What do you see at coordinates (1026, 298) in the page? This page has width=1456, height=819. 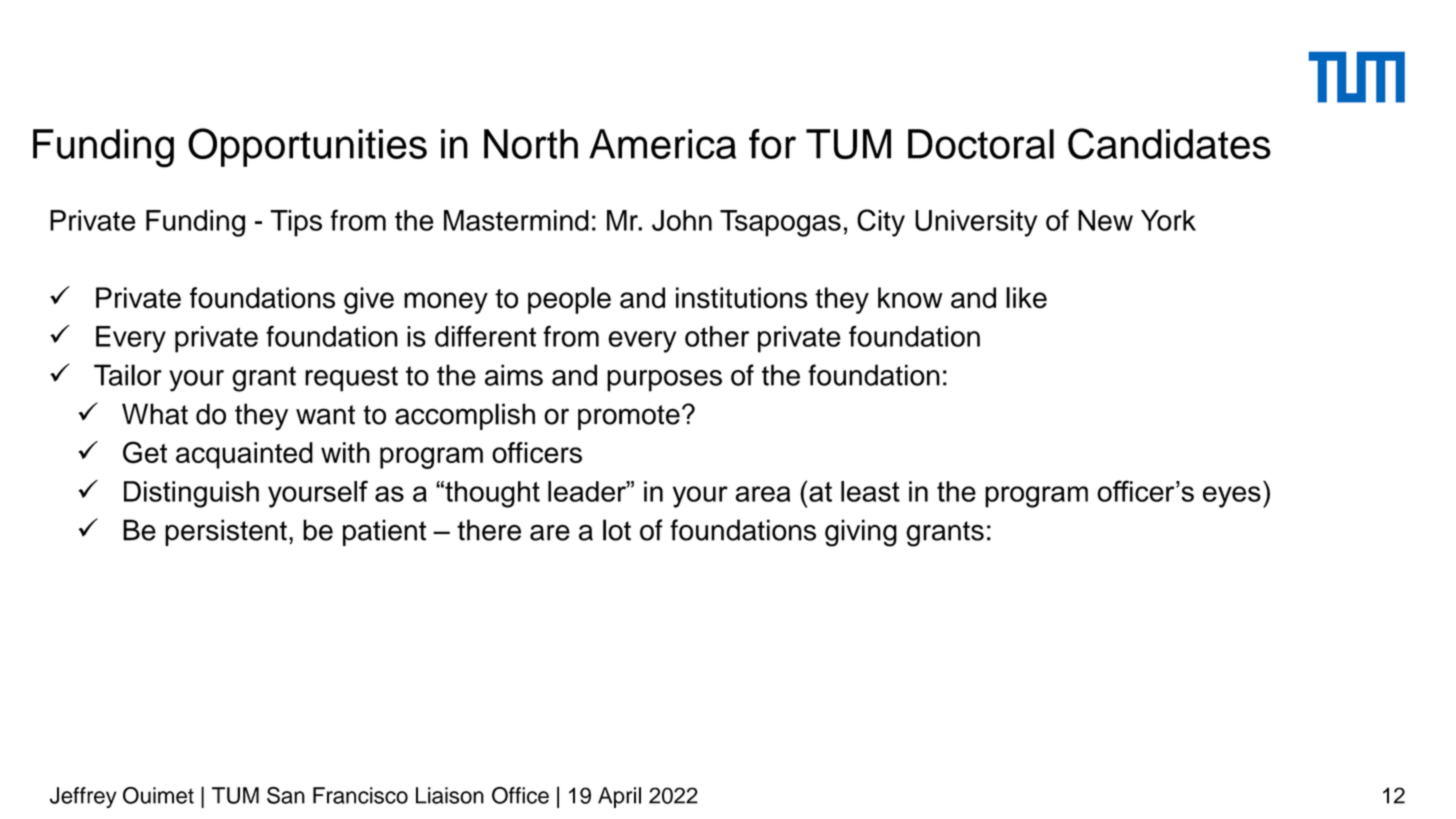 I see `like` at bounding box center [1026, 298].
